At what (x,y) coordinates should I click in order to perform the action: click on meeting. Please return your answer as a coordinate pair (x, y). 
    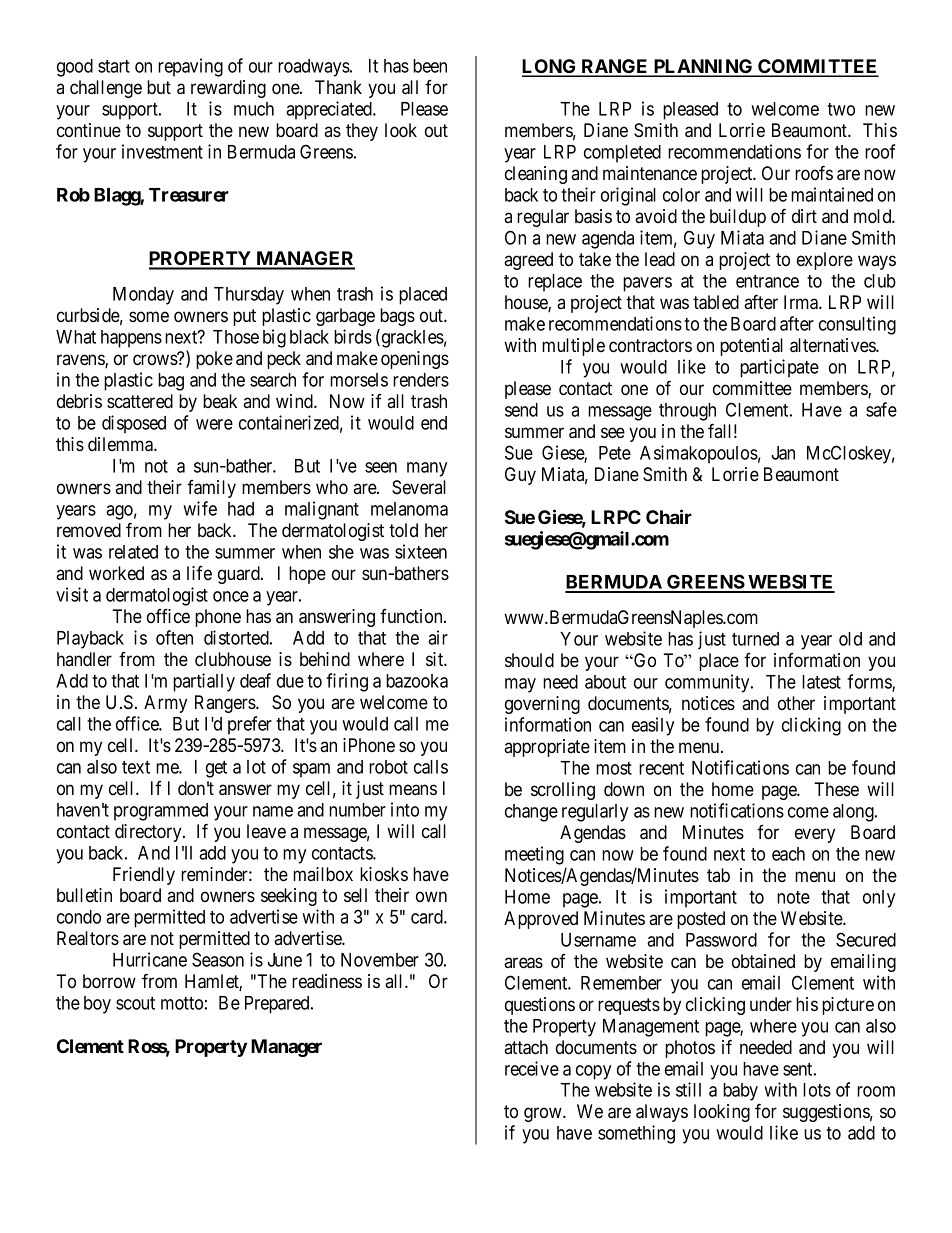
    Looking at the image, I should click on (534, 855).
